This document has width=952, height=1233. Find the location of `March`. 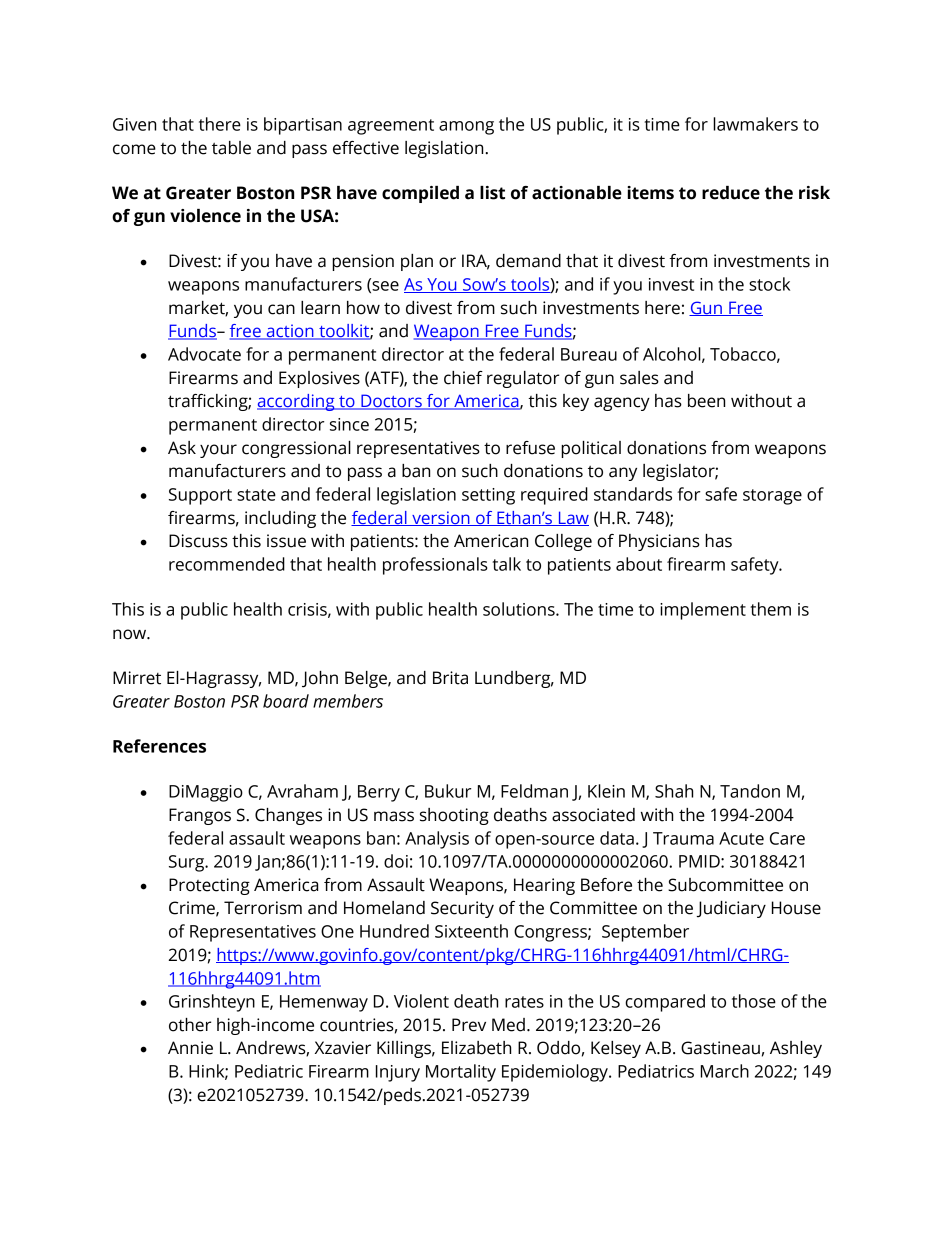

March is located at coordinates (725, 1071).
